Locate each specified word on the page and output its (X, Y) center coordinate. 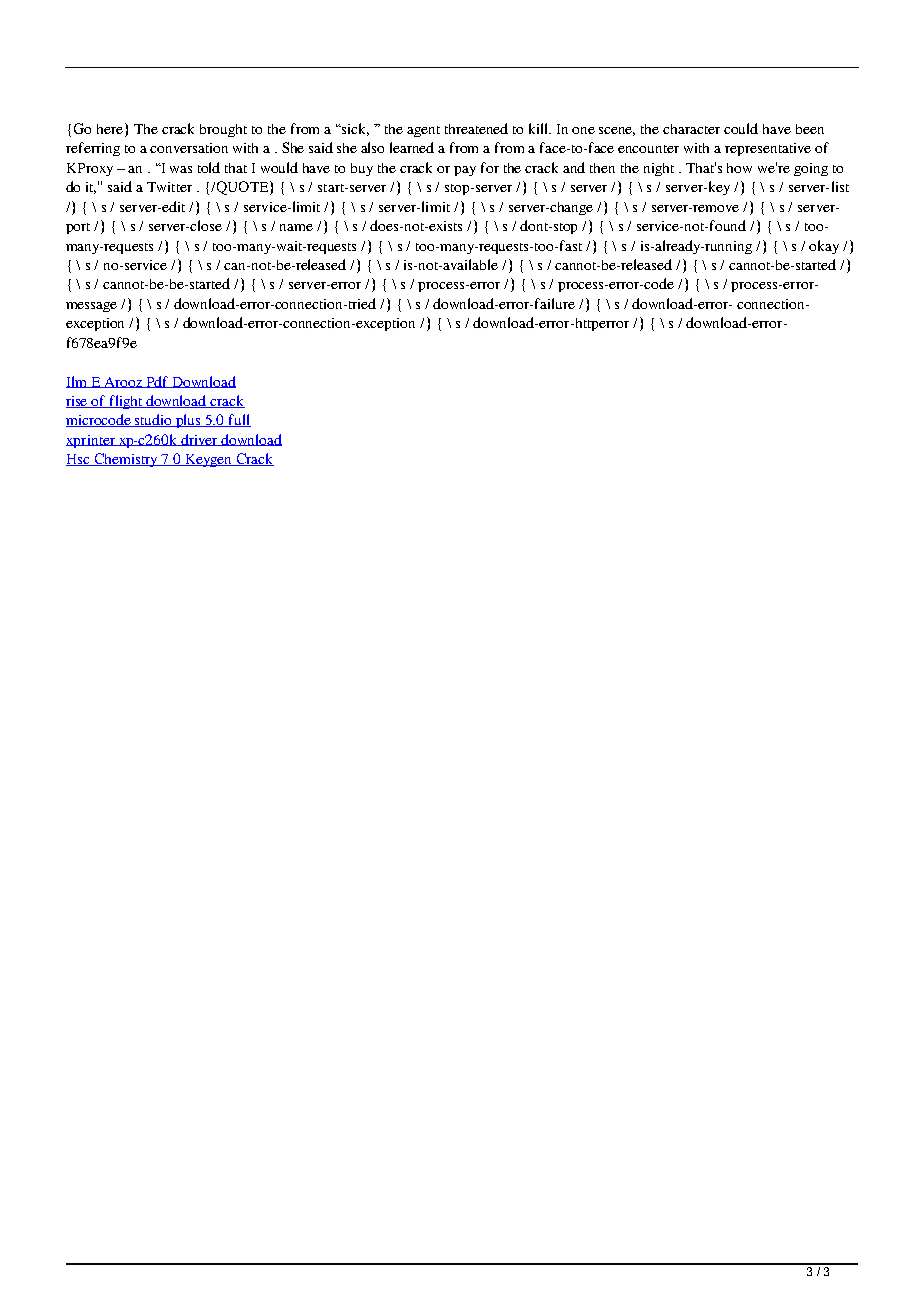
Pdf (157, 382)
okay (824, 247)
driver (200, 440)
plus (189, 421)
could (741, 128)
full (238, 420)
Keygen (208, 460)
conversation (189, 148)
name (296, 227)
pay (465, 171)
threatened (476, 128)
